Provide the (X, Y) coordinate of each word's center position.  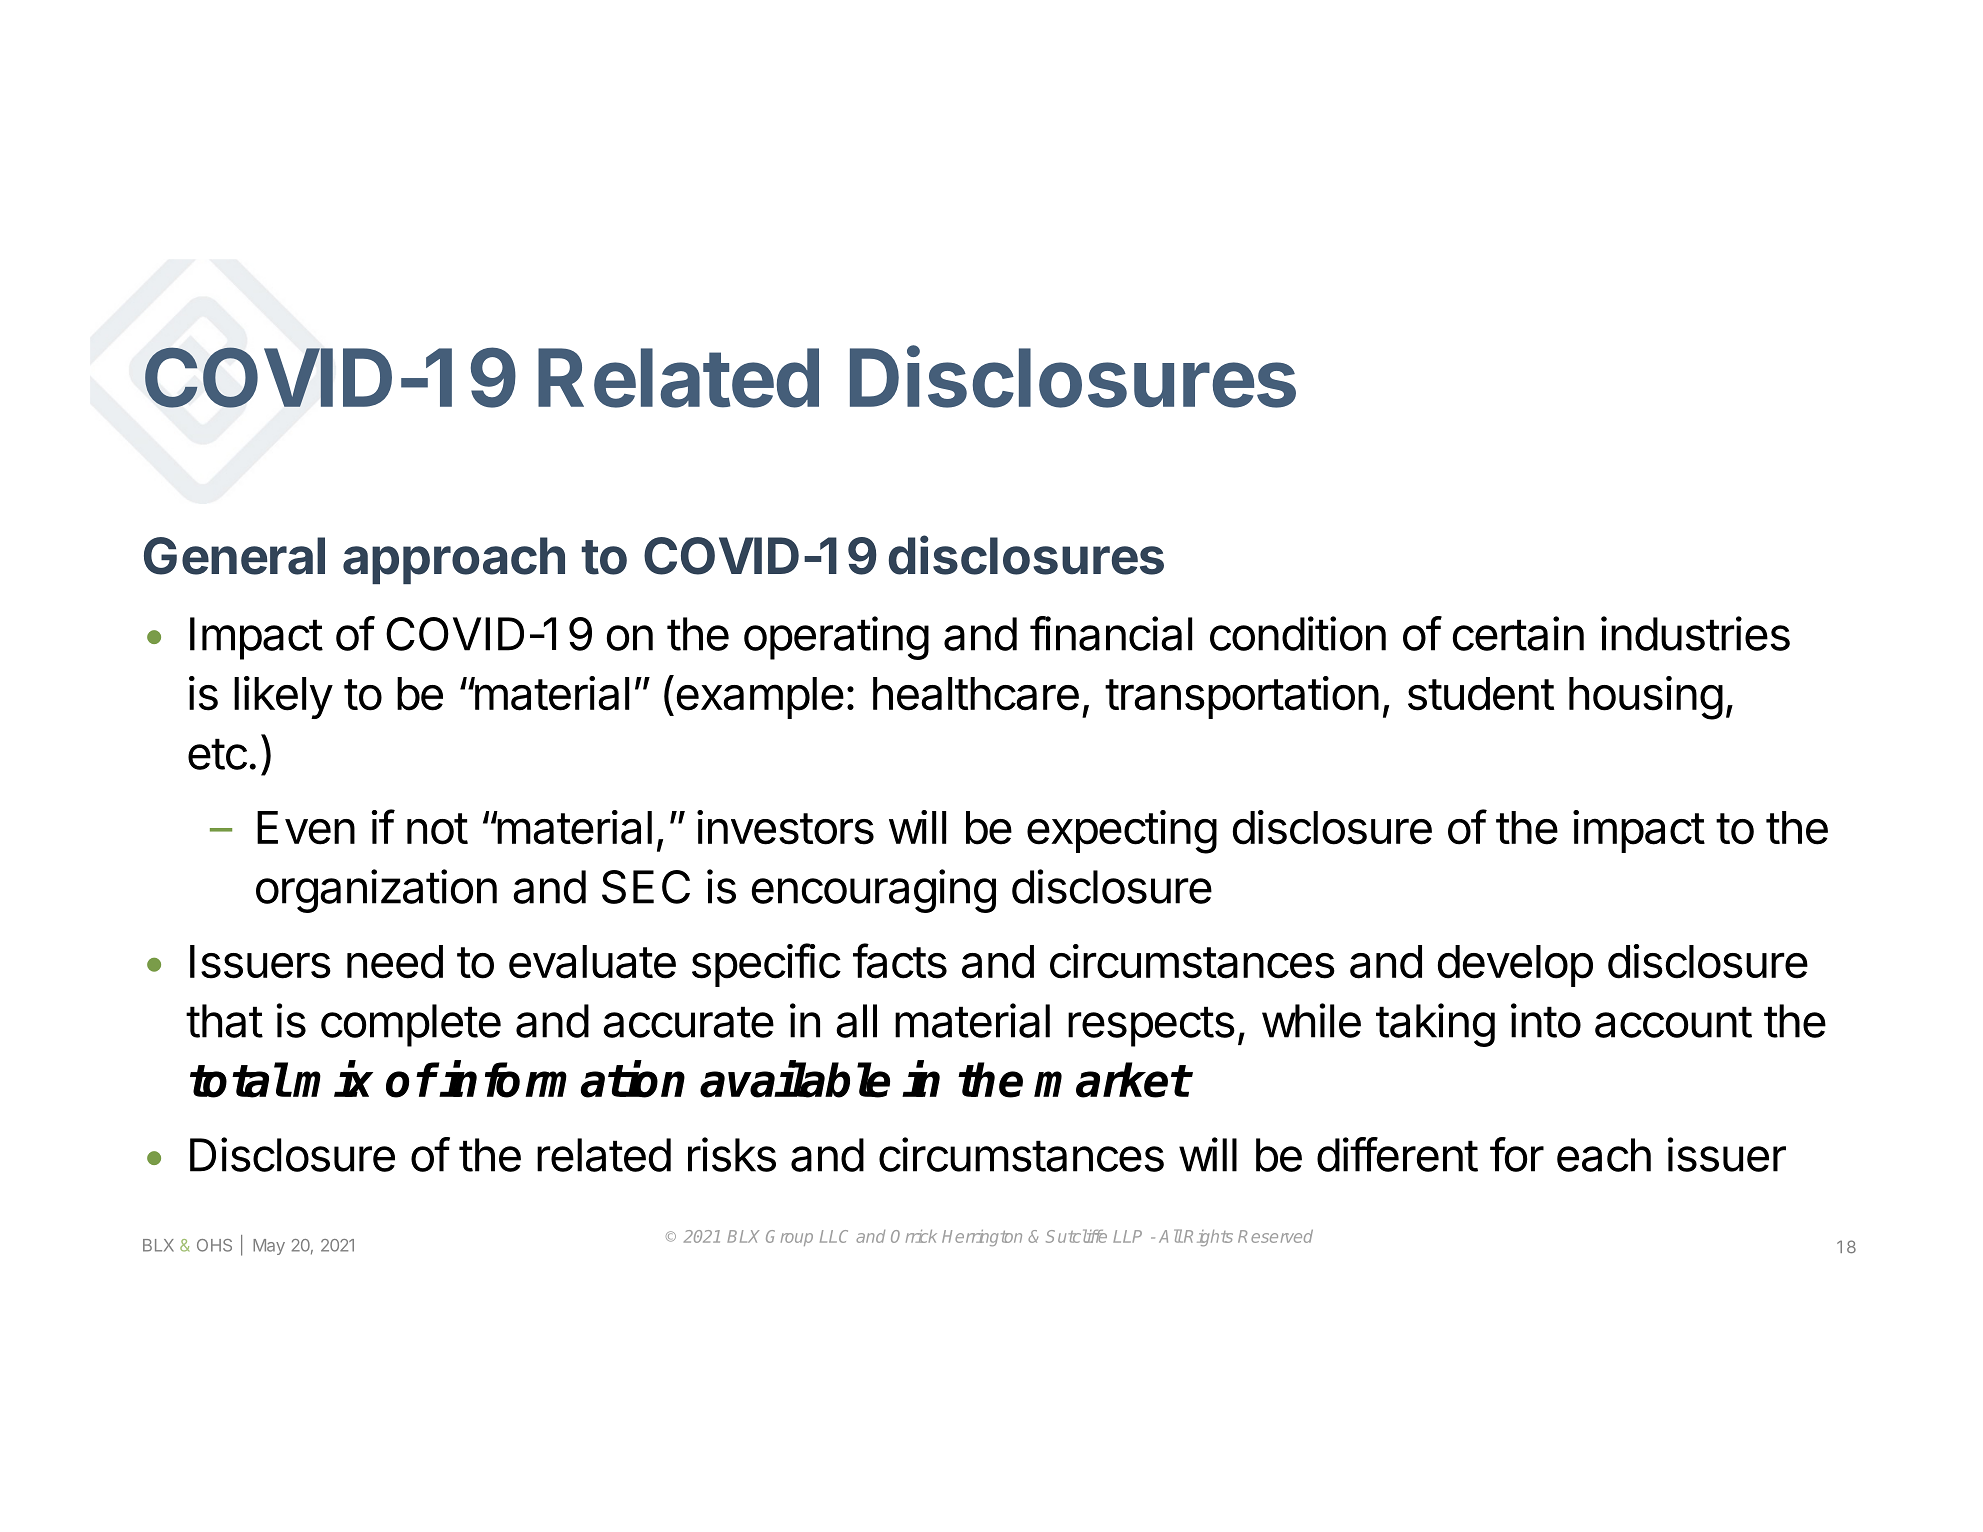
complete (411, 1025)
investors (785, 827)
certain (1518, 633)
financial (1111, 633)
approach (454, 560)
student (1481, 694)
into (1546, 1020)
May (269, 1247)
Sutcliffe (1076, 1236)
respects (1151, 1026)
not (437, 829)
